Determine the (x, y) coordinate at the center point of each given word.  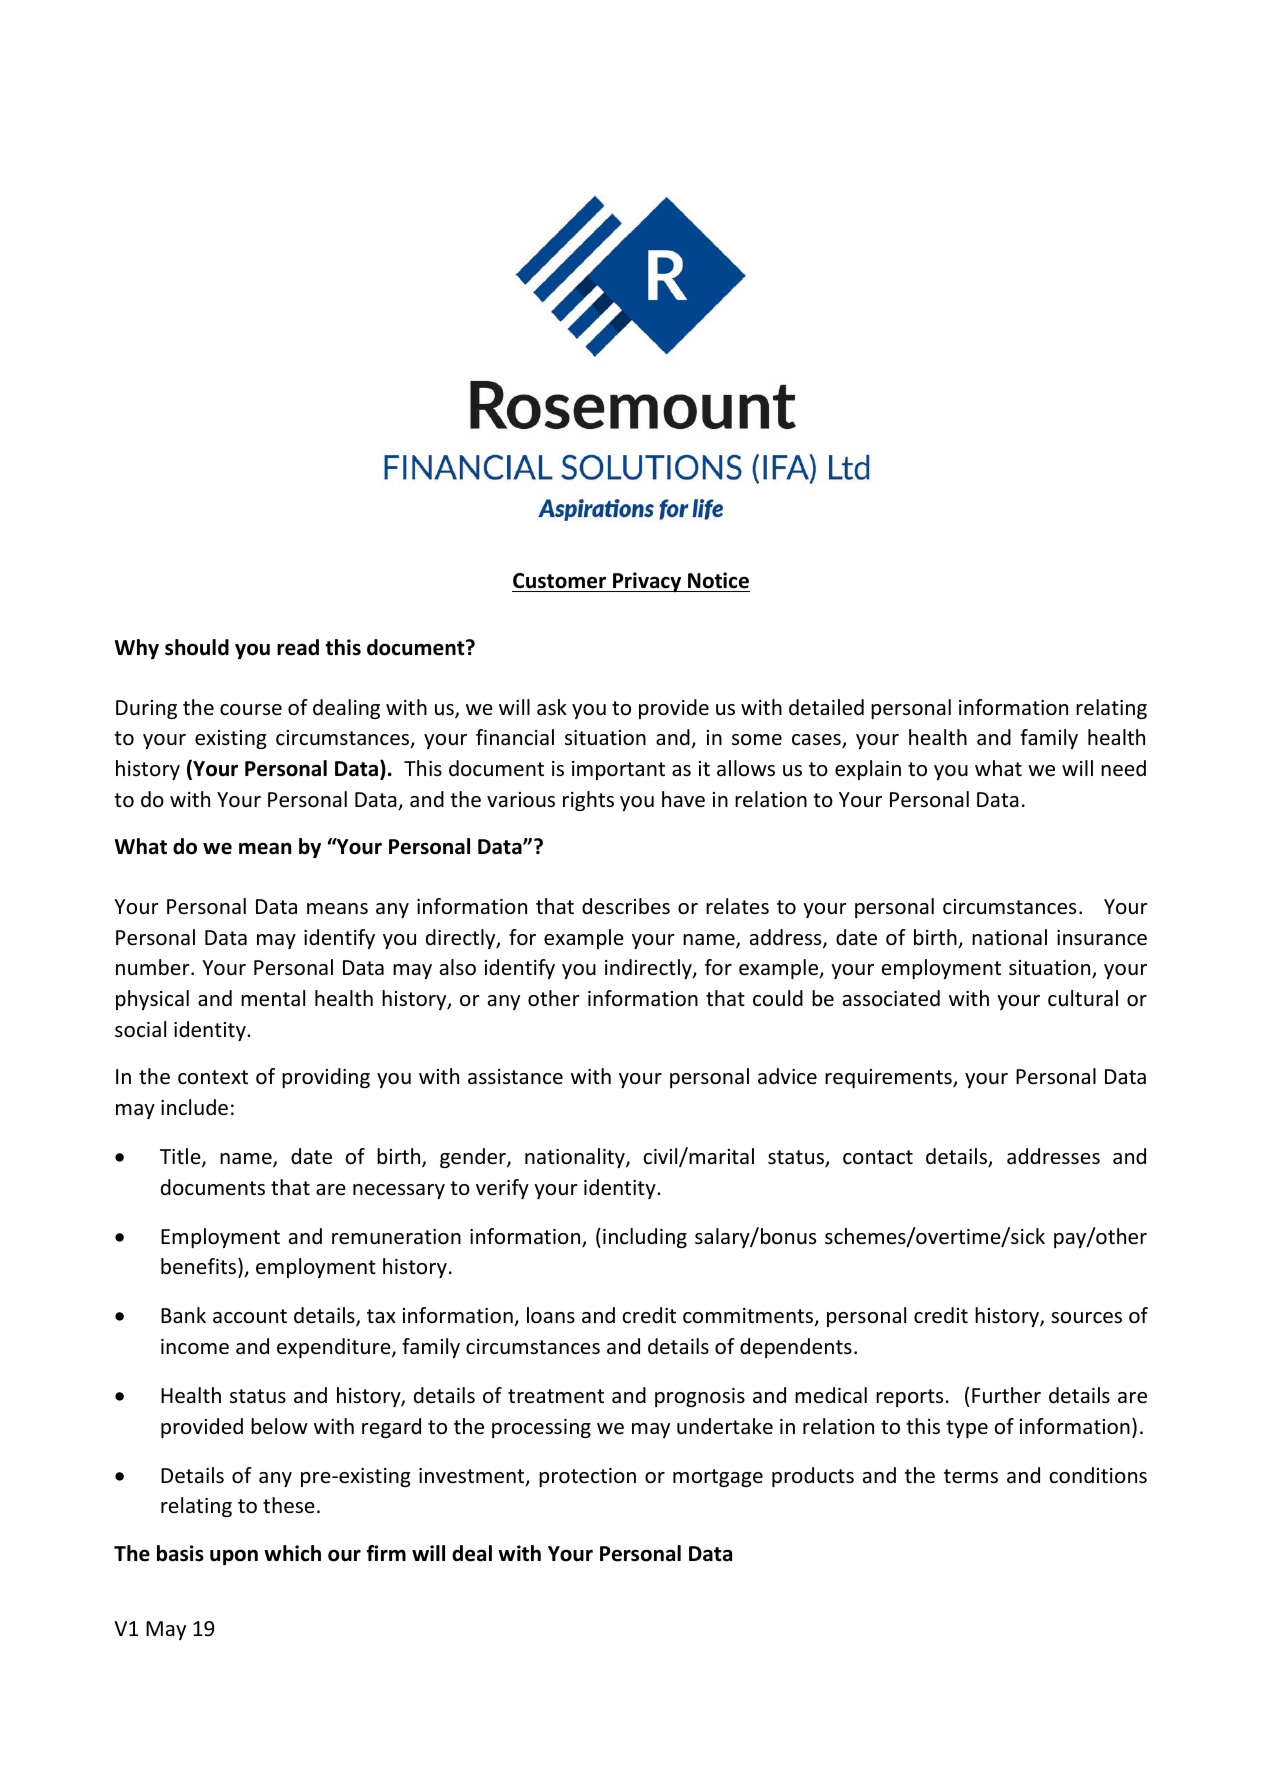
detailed (826, 707)
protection (587, 1477)
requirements (889, 1078)
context (213, 1077)
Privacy (647, 582)
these (289, 1505)
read (298, 647)
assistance (515, 1077)
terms (971, 1476)
